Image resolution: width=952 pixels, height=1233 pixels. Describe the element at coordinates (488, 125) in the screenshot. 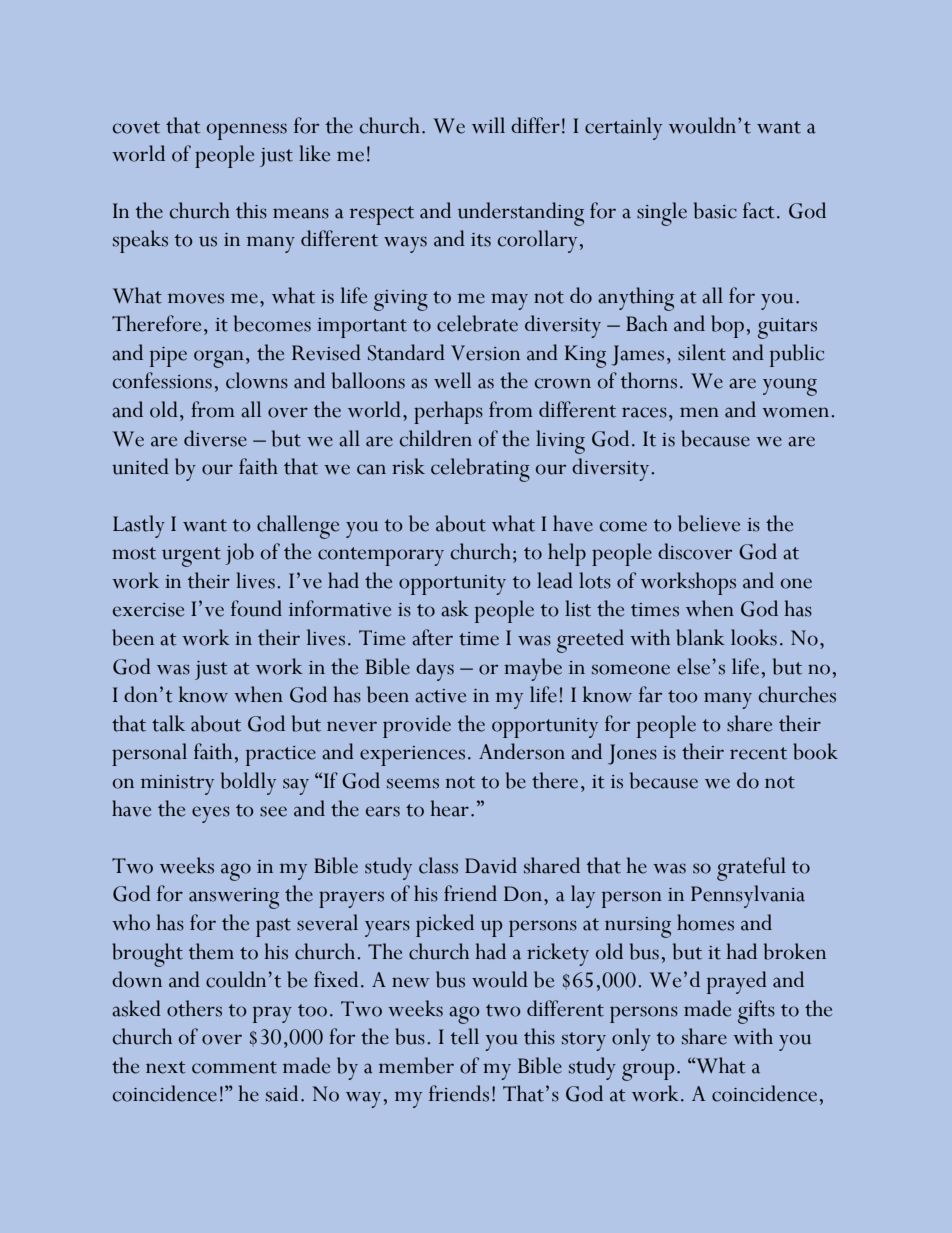

I see `will` at that location.
